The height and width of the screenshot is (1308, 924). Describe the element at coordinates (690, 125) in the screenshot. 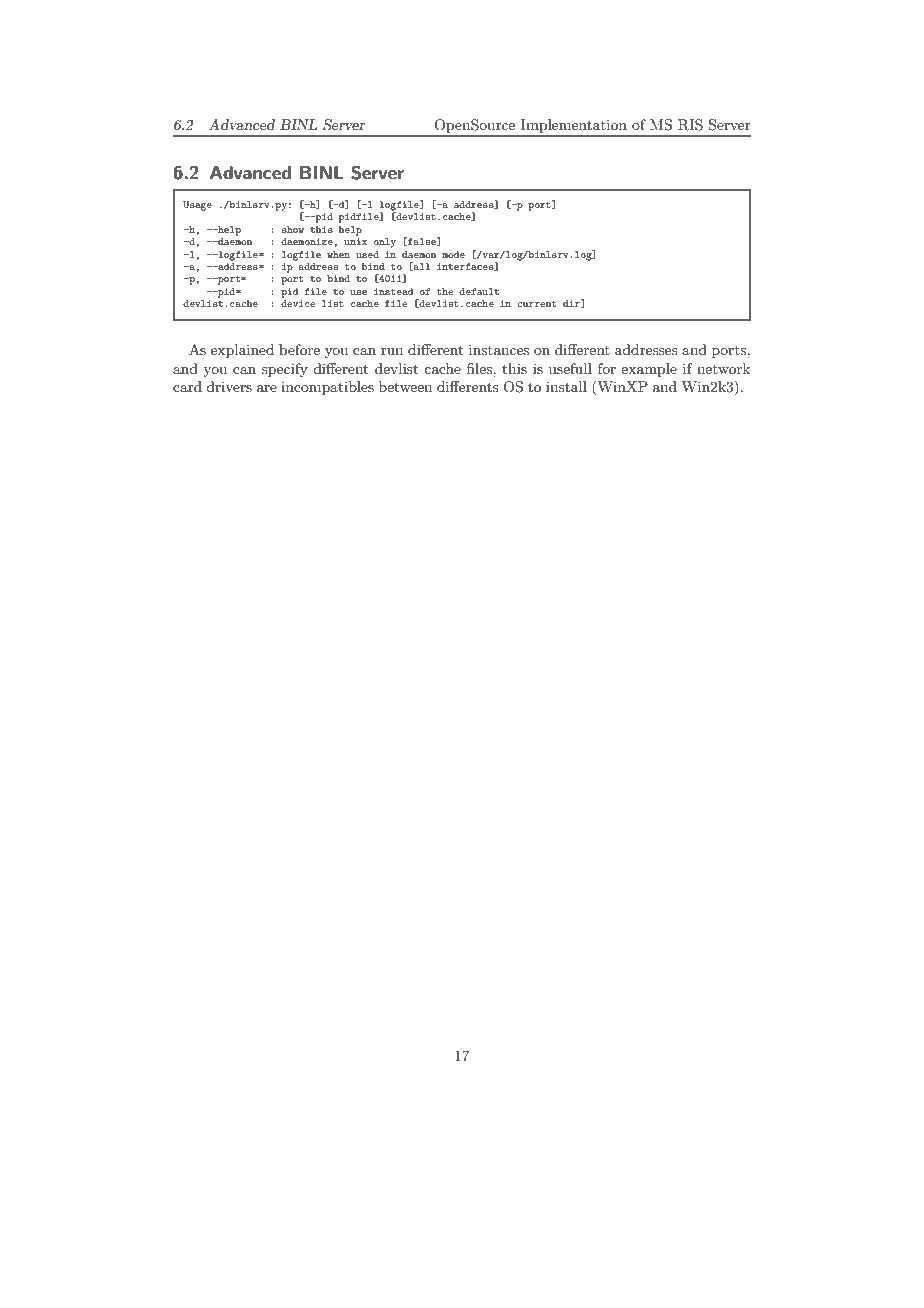

I see `RIS` at that location.
